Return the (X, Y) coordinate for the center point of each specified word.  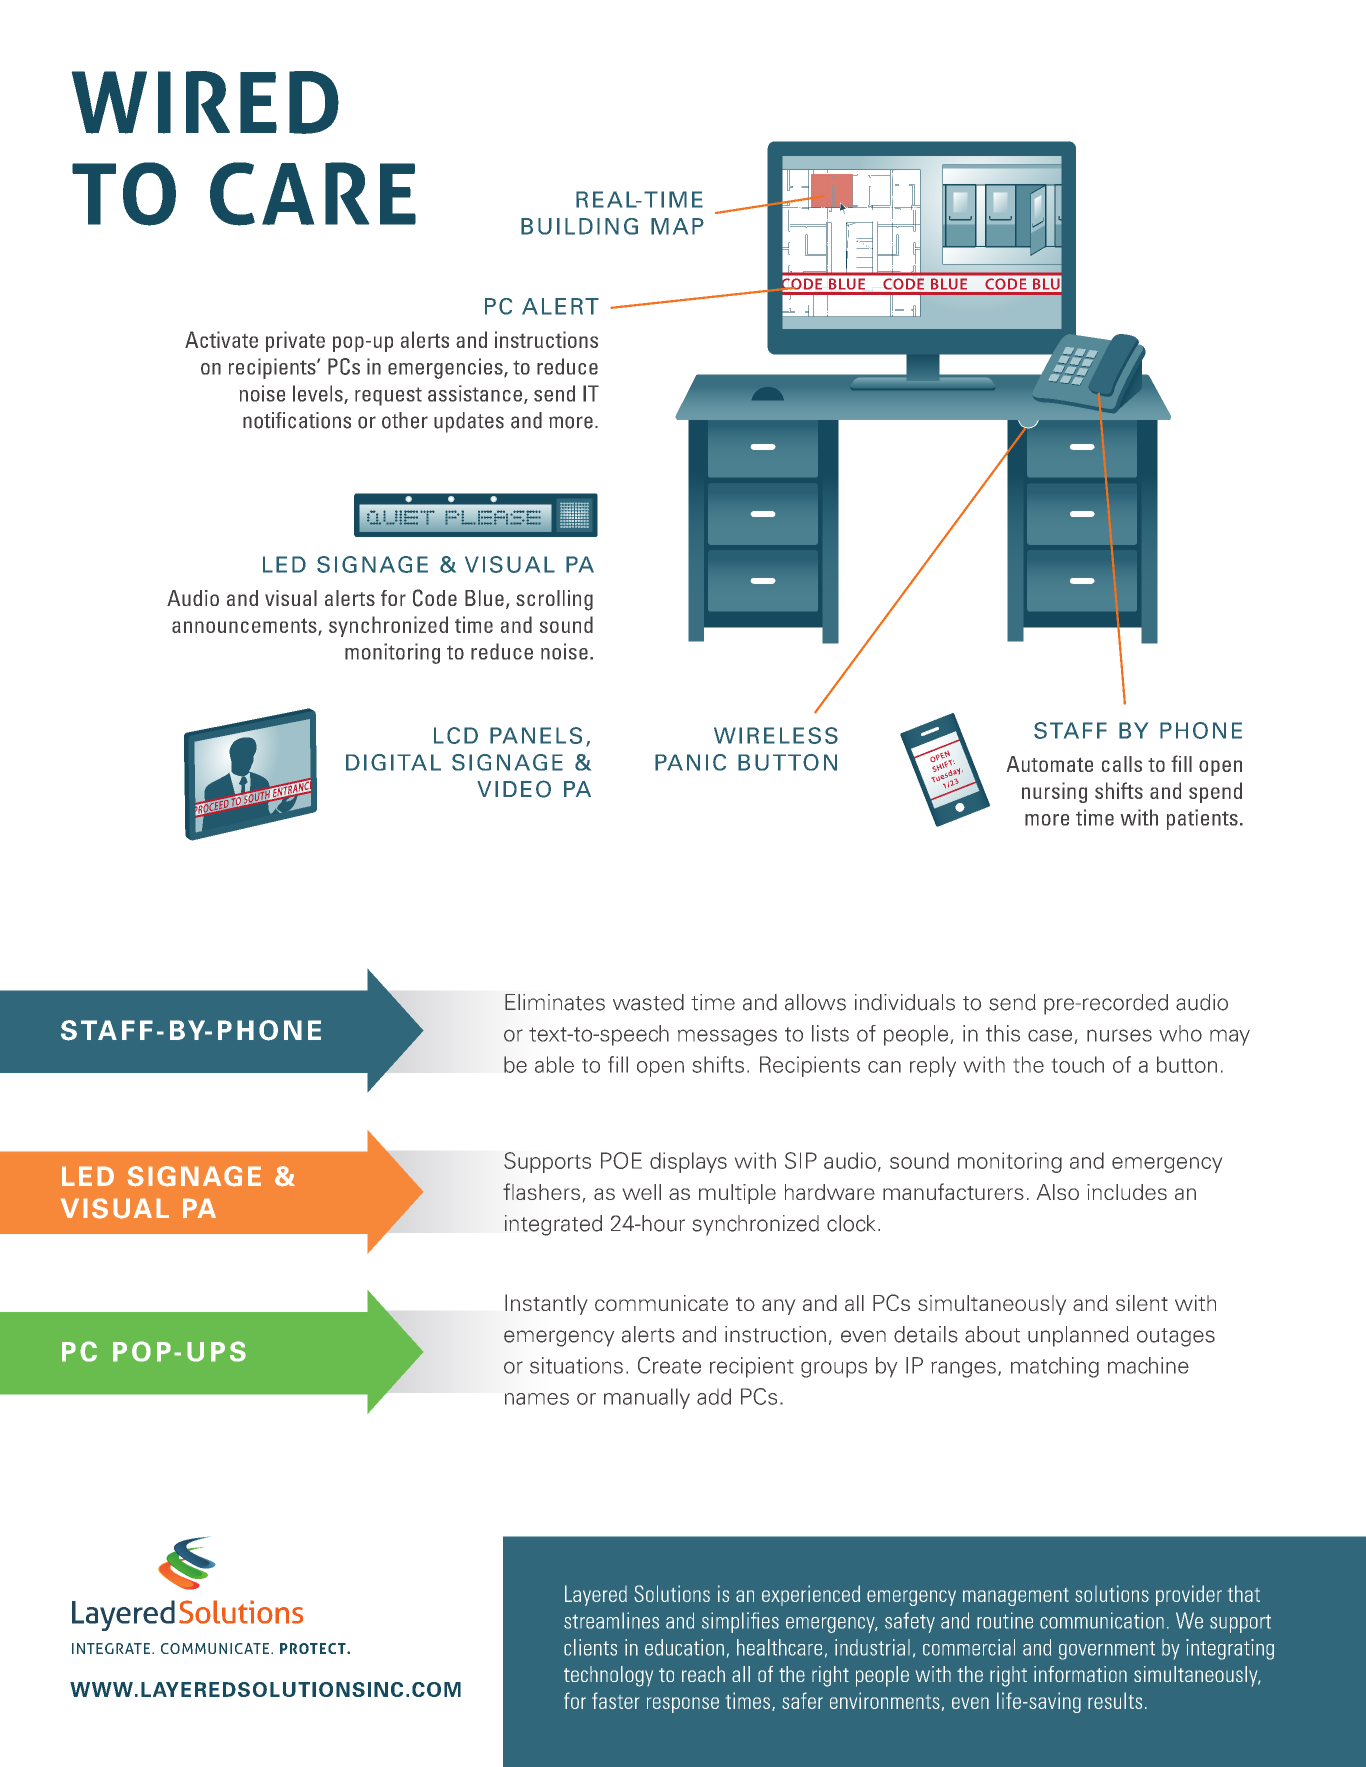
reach (703, 1674)
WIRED (205, 102)
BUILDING (579, 226)
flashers (541, 1191)
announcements (245, 626)
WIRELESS (776, 735)
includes (1127, 1192)
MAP (677, 226)
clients (590, 1647)
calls (1122, 764)
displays (688, 1162)
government (1107, 1650)
